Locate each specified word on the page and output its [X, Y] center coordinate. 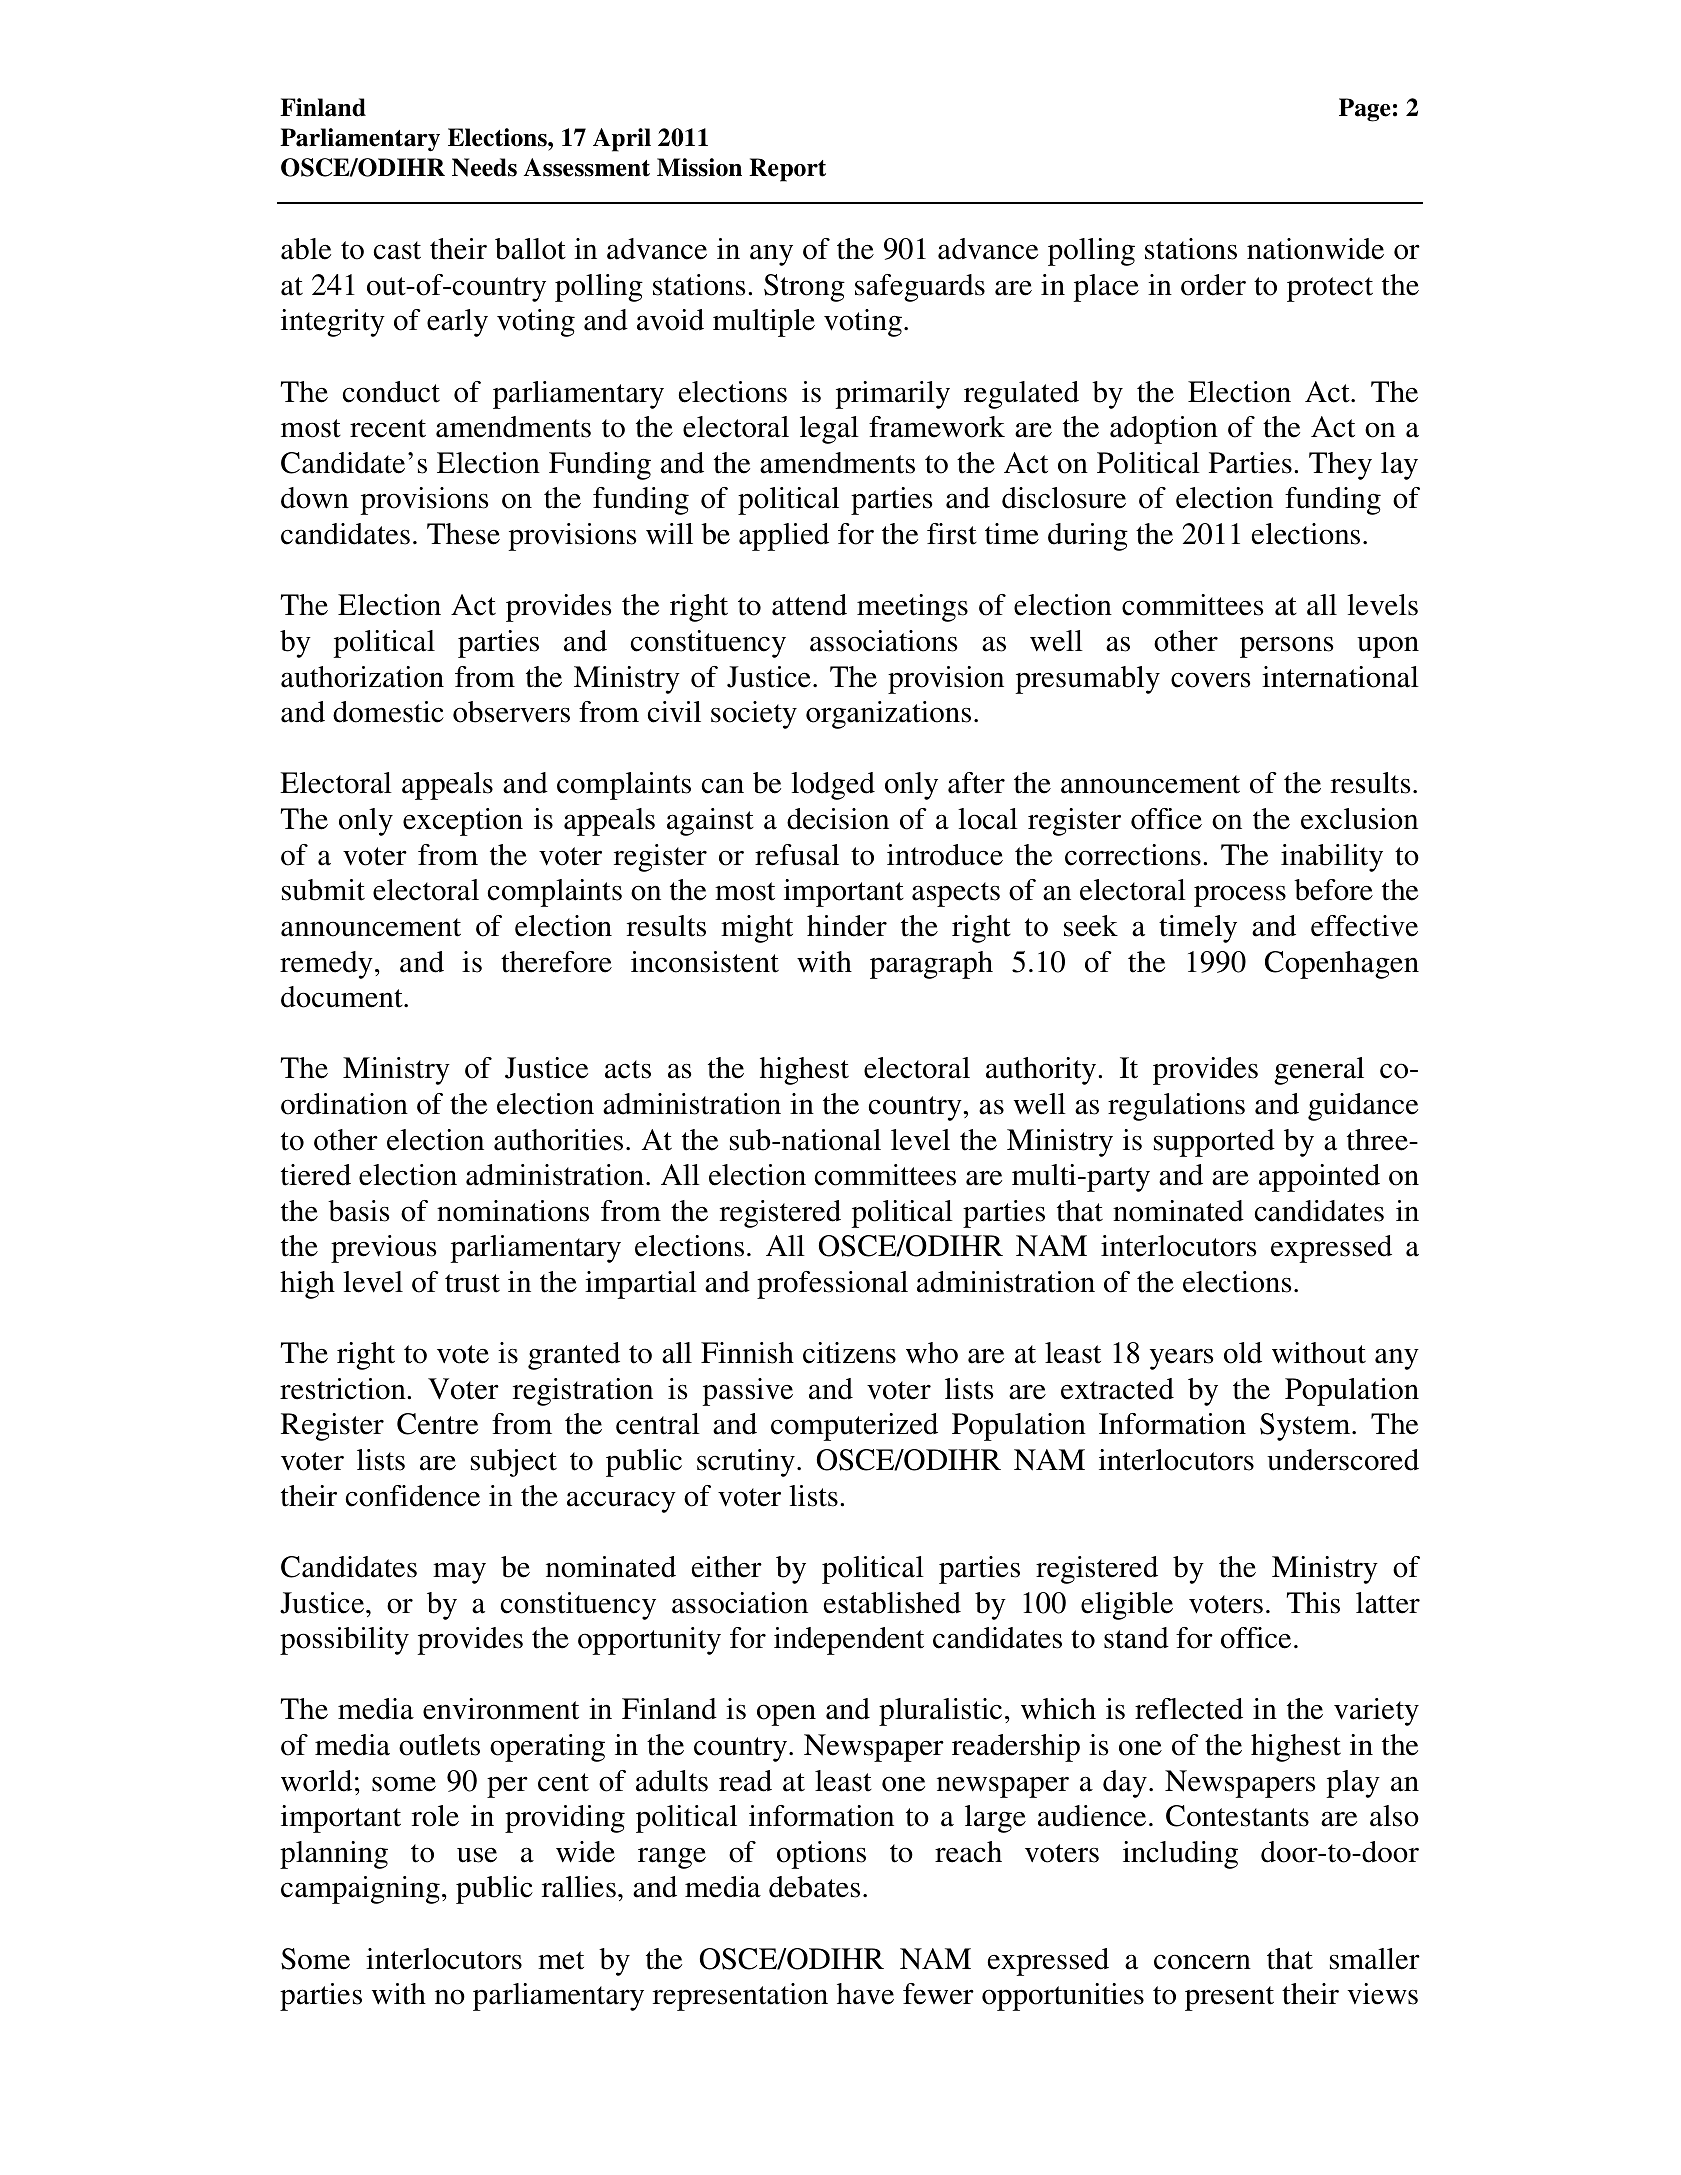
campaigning [360, 1890]
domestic [388, 712]
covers [1211, 680]
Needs [484, 167]
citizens [849, 1353]
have [865, 1994]
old [1243, 1353]
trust [472, 1283]
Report [787, 170]
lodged [833, 786]
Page [1364, 110]
